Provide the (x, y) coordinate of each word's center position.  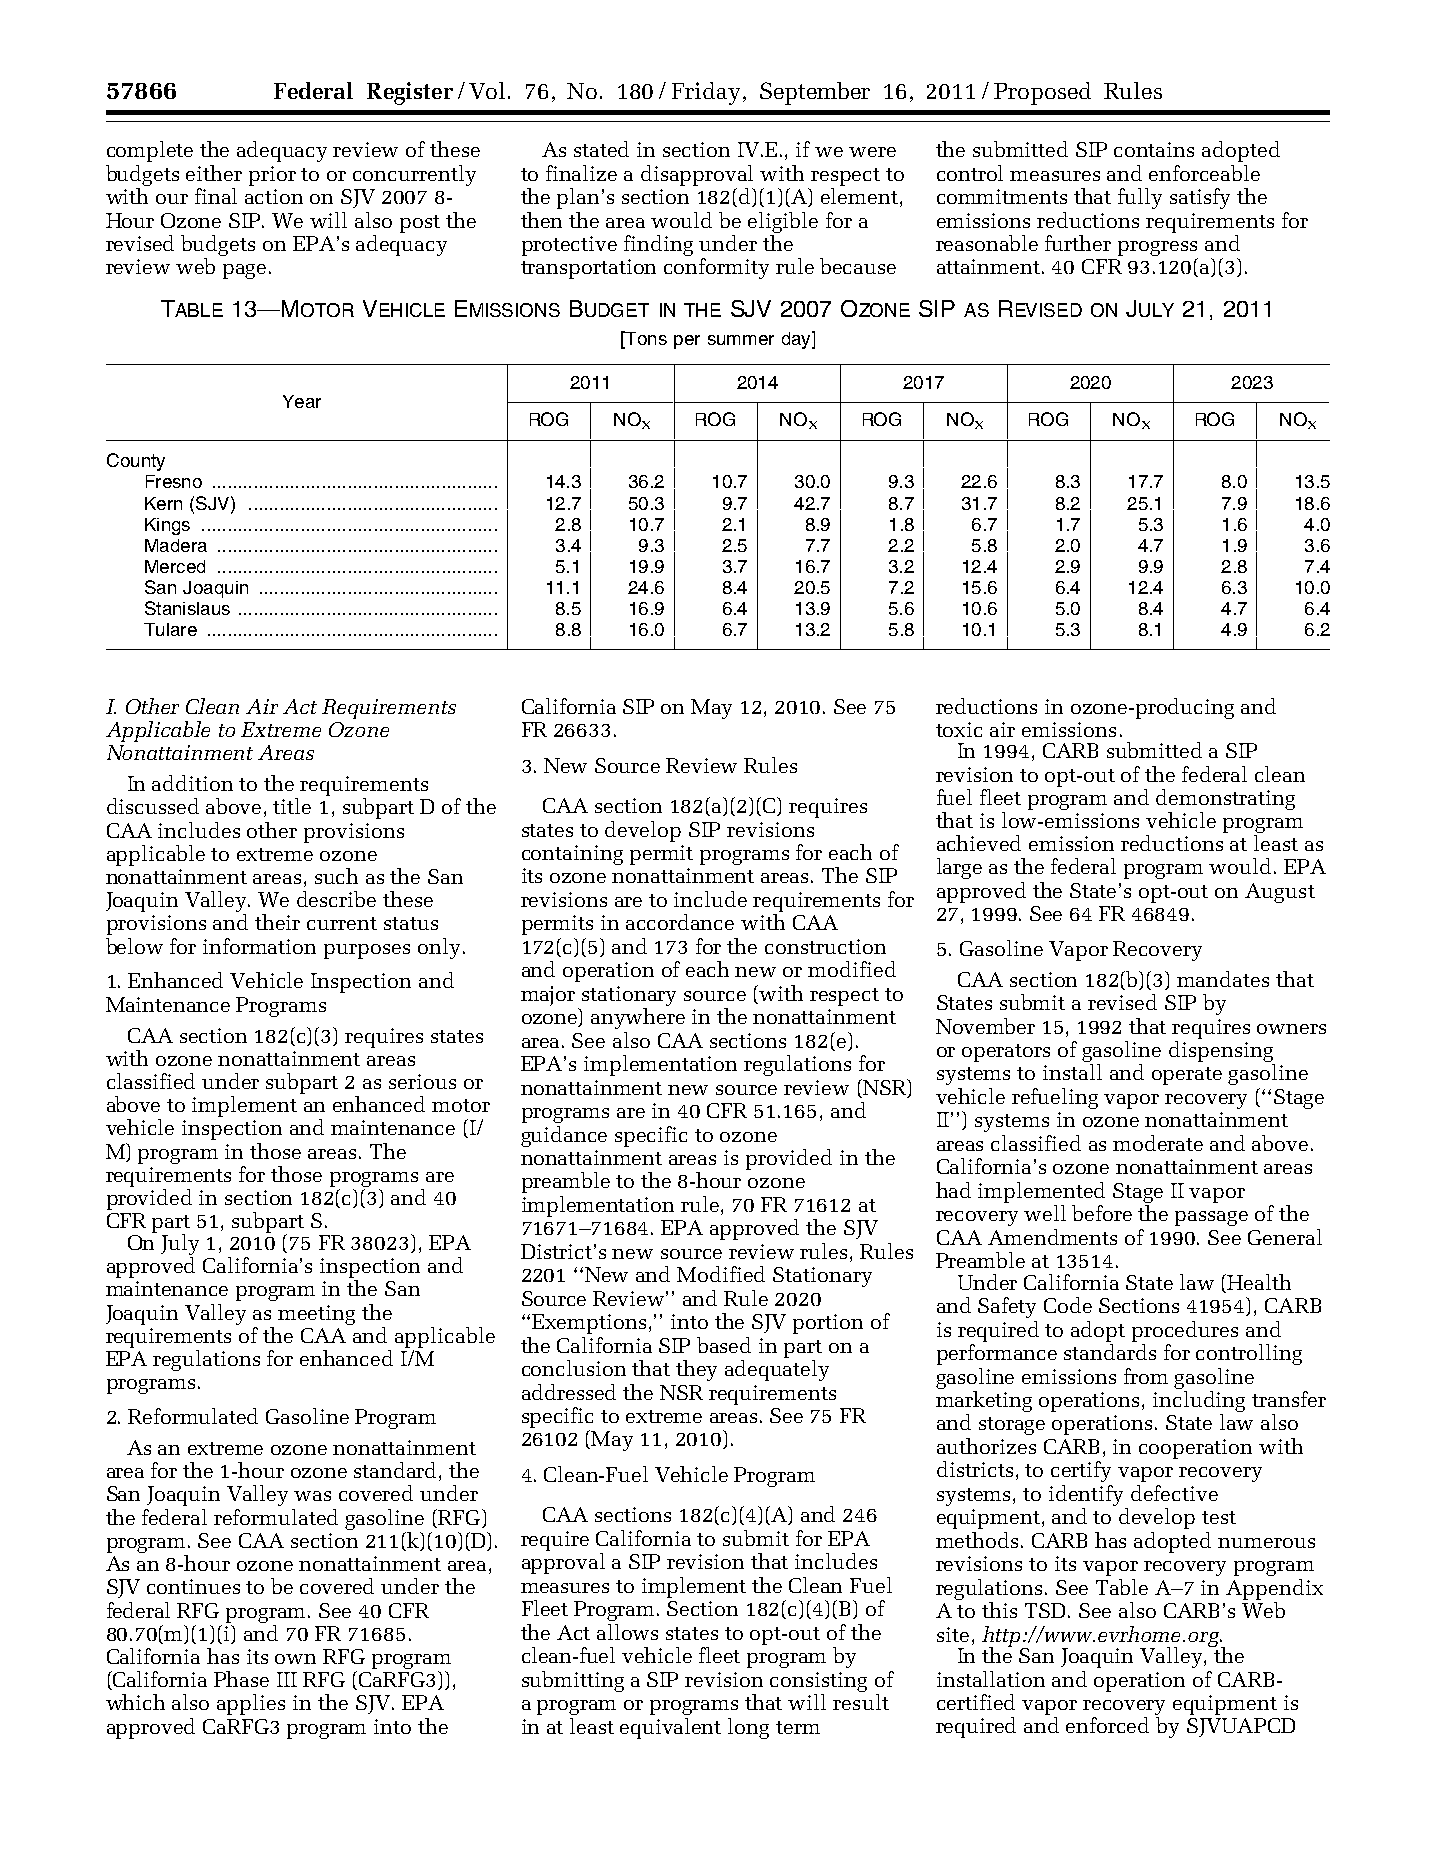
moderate (1158, 1143)
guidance (564, 1136)
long (748, 1728)
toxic (959, 729)
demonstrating (1225, 801)
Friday (706, 93)
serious (422, 1081)
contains (1154, 149)
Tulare (170, 629)
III (287, 1679)
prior (272, 176)
